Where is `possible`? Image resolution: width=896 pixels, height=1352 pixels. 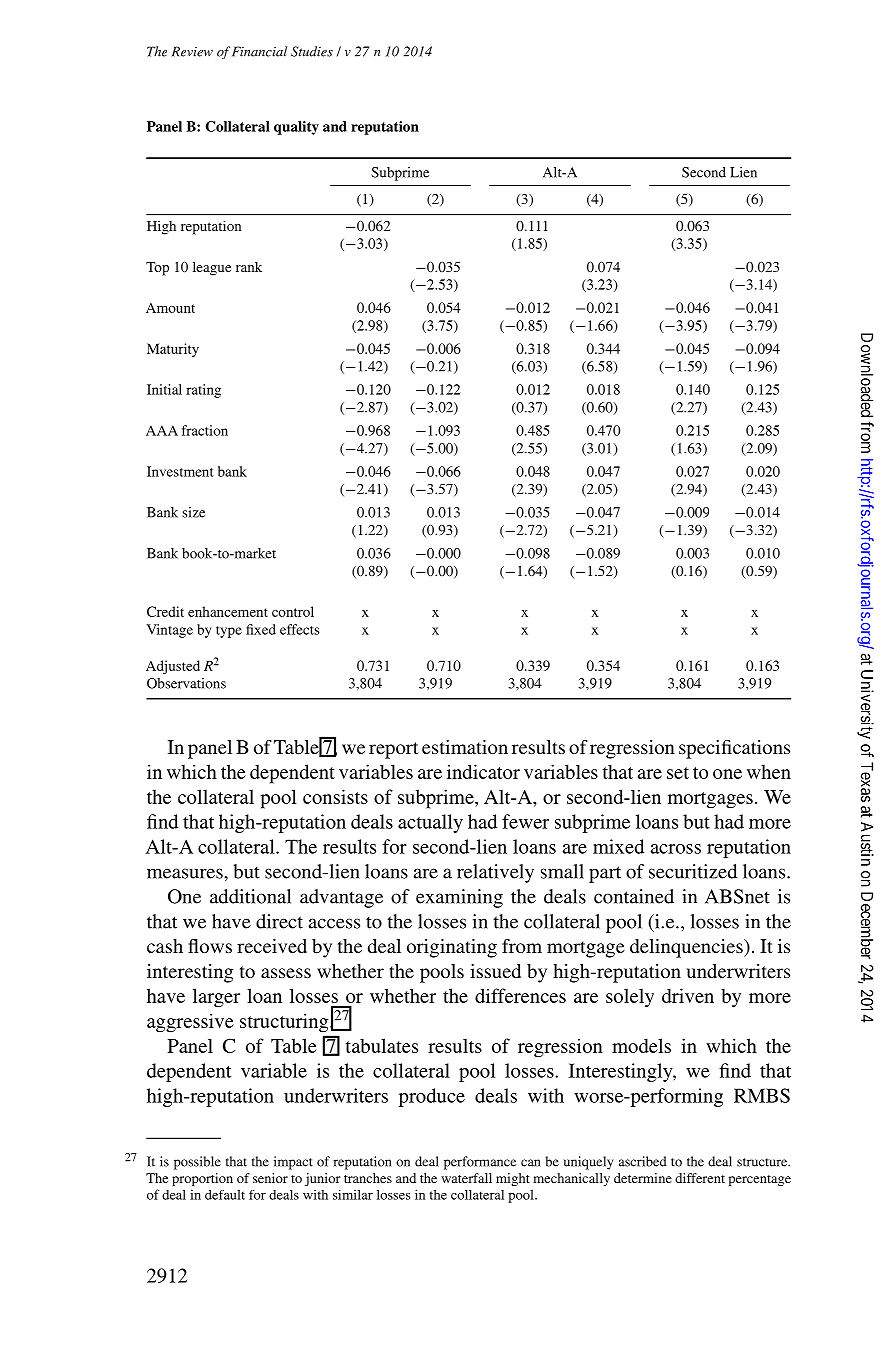 possible is located at coordinates (197, 1163).
